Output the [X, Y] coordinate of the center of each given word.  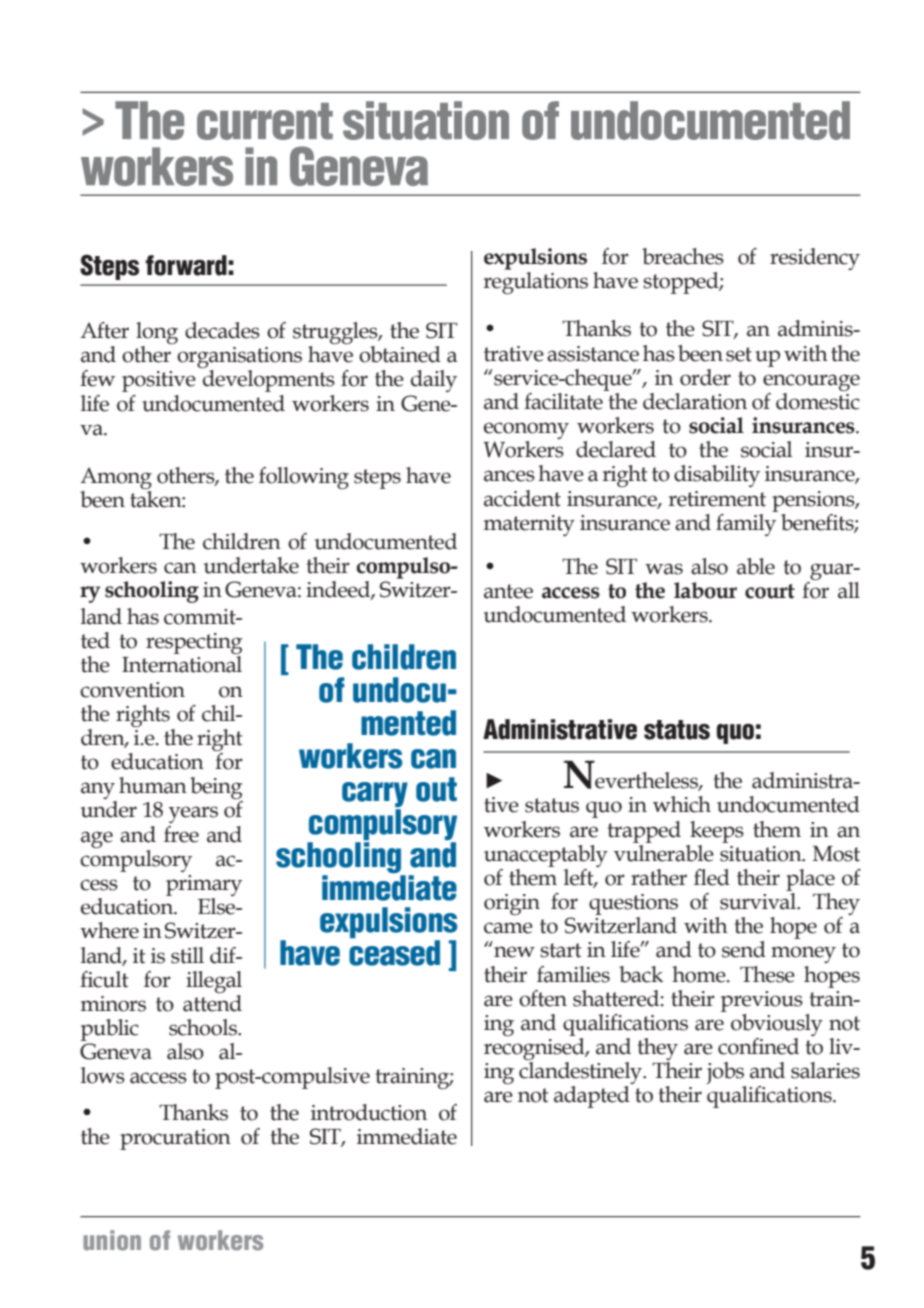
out [436, 789]
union [112, 1240]
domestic [818, 400]
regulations [535, 283]
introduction [369, 1112]
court [770, 591]
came [508, 928]
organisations [239, 359]
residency [815, 259]
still [187, 955]
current [265, 121]
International [182, 664]
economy [526, 432]
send [744, 949]
